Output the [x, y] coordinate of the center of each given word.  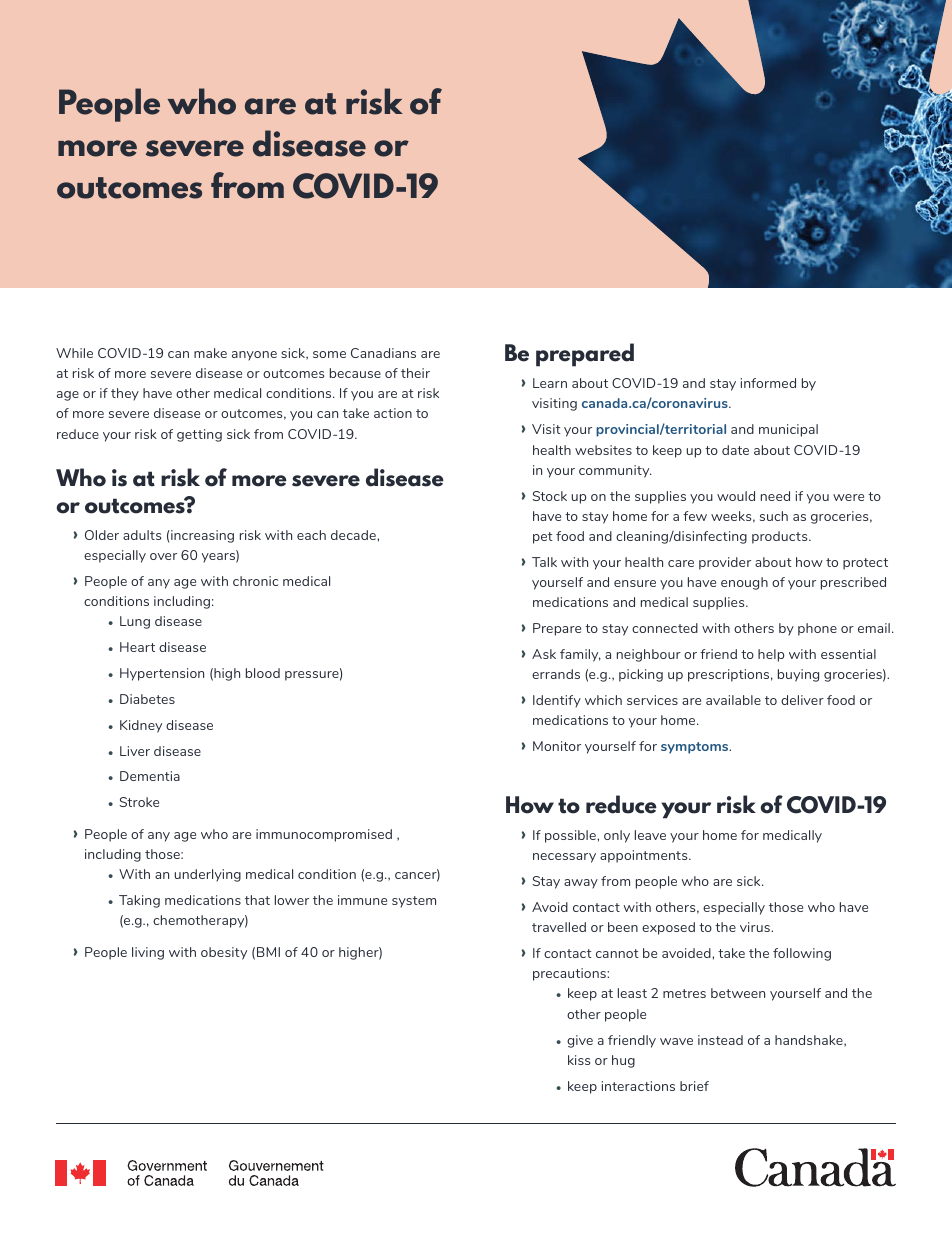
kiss [579, 1060]
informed [768, 383]
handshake [810, 1041]
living [148, 953]
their [415, 373]
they [125, 394]
